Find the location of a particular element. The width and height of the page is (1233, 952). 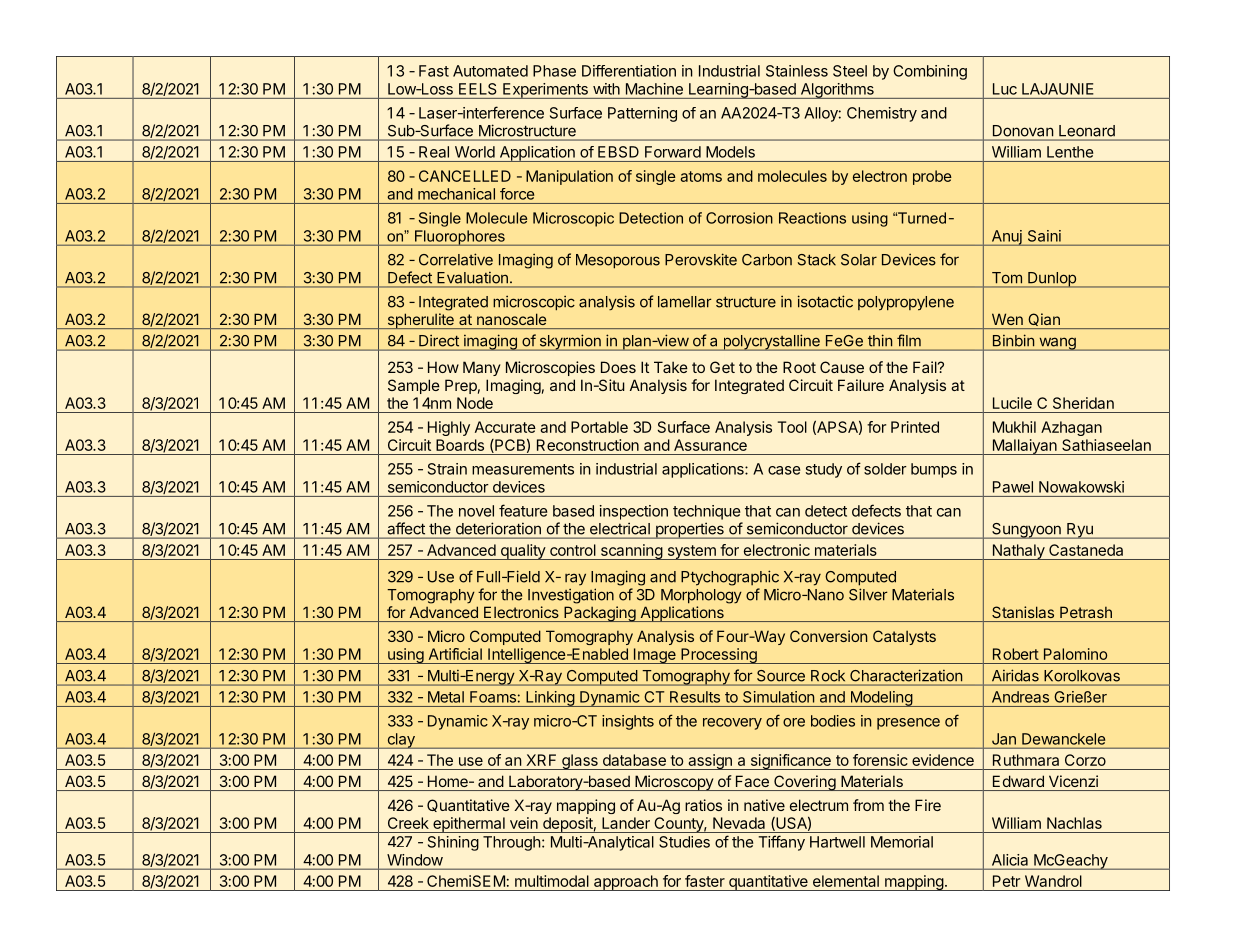

Donovan is located at coordinates (1023, 131).
